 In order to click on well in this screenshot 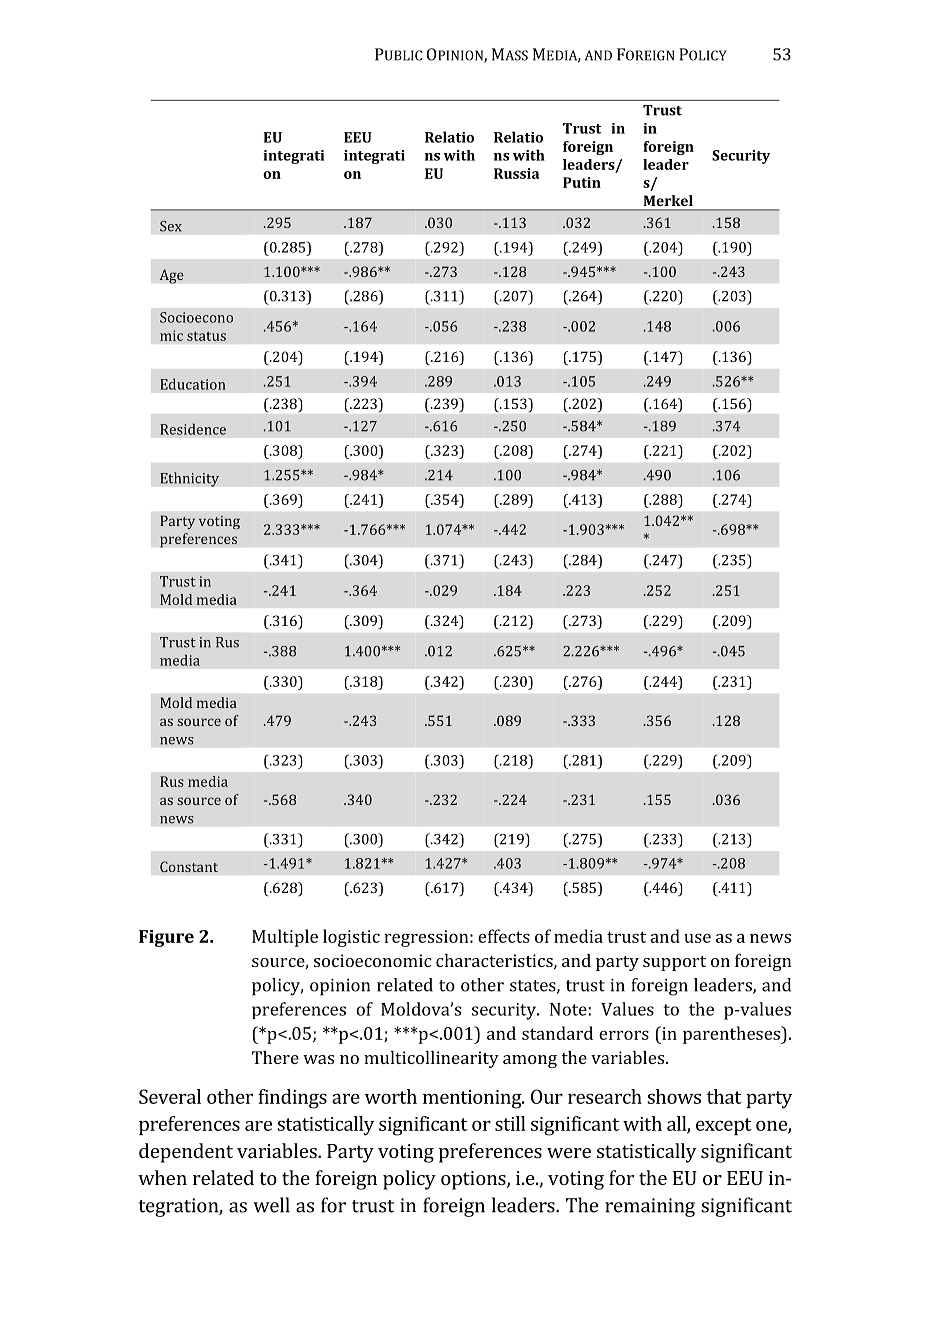, I will do `click(271, 1205)`.
